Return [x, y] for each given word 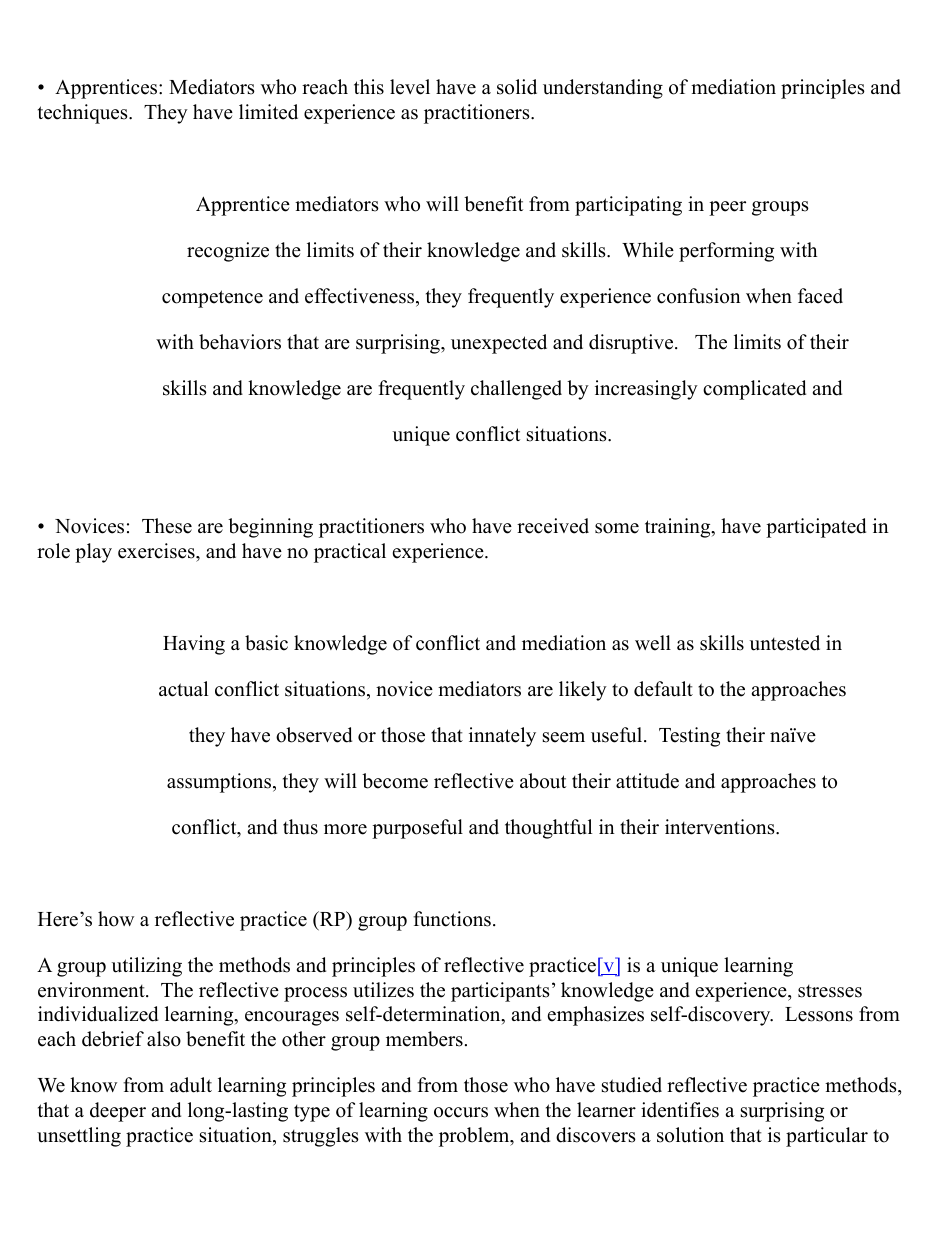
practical [350, 553]
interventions [721, 827]
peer [727, 208]
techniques [84, 114]
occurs [461, 1112]
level [410, 87]
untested [785, 643]
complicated [754, 390]
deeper [118, 1112]
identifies [680, 1110]
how [116, 919]
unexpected [499, 344]
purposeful [417, 829]
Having [194, 645]
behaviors [240, 342]
